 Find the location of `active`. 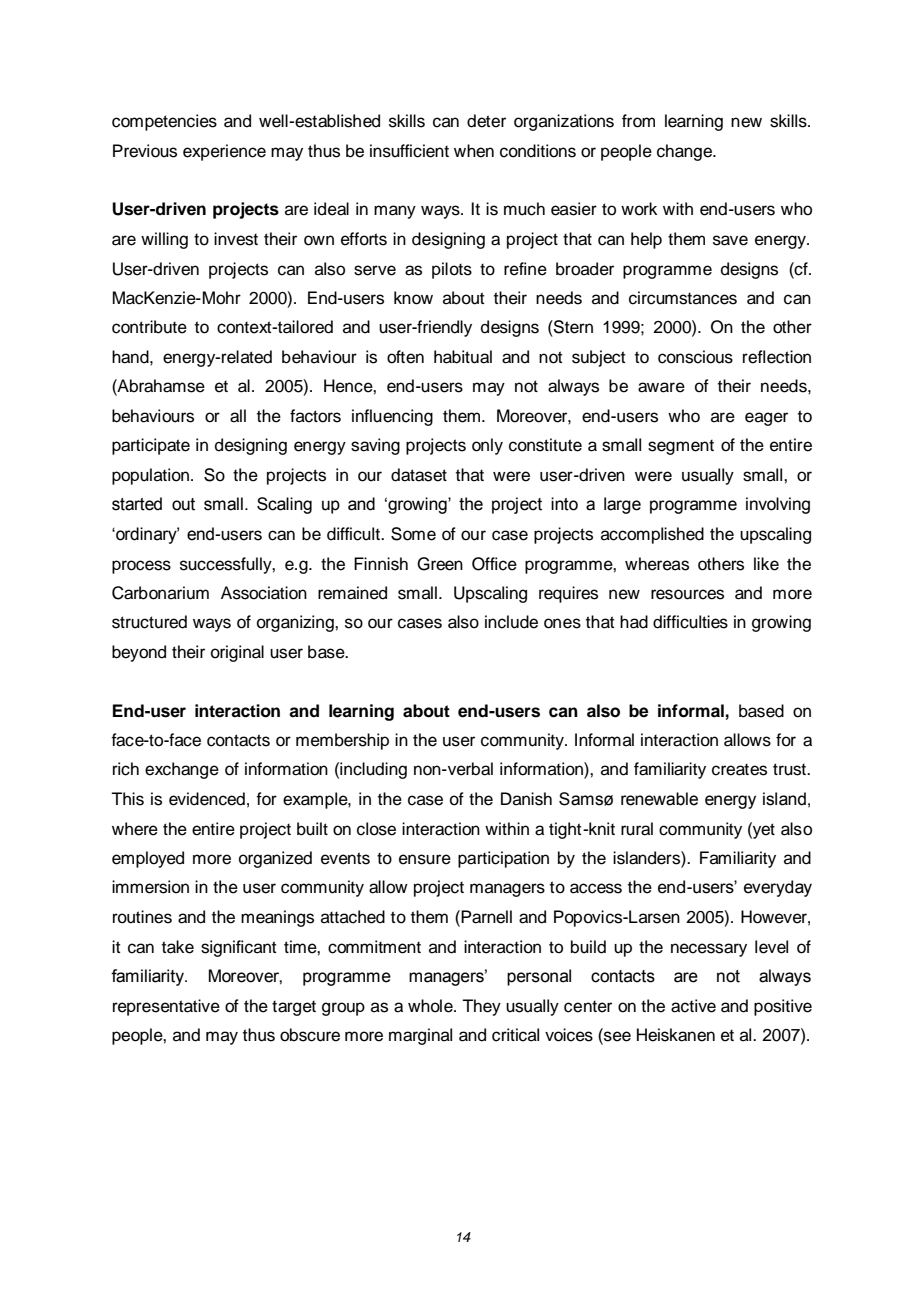

active is located at coordinates (693, 1006).
